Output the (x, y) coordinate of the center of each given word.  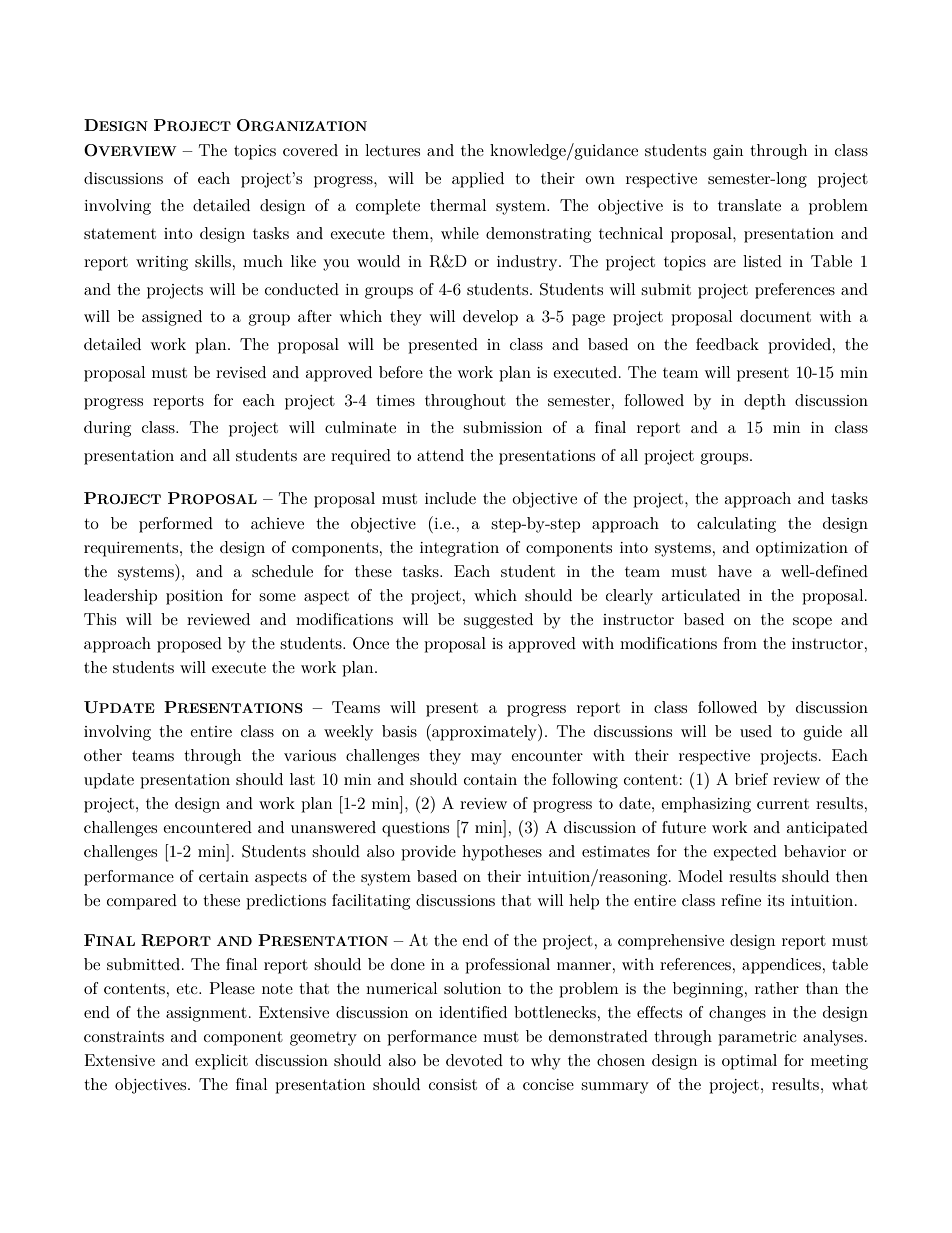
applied (478, 180)
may (486, 759)
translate (749, 205)
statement (120, 233)
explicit (221, 1062)
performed (176, 525)
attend (440, 455)
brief (751, 779)
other (103, 755)
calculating (736, 525)
